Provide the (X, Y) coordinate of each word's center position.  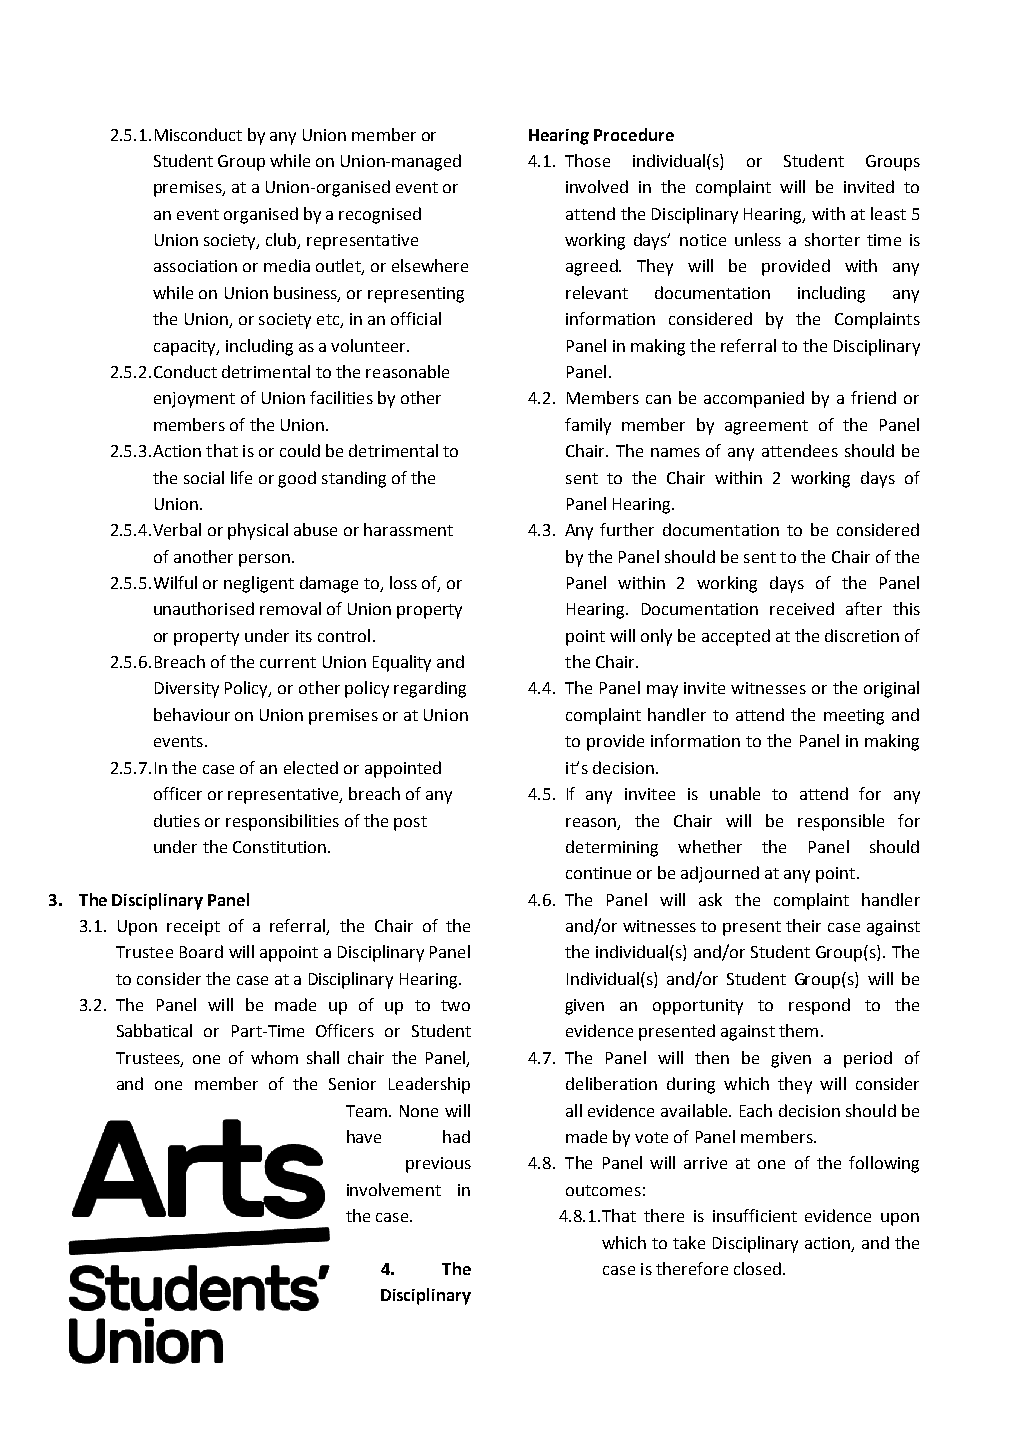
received (802, 608)
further (627, 529)
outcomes (603, 1190)
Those (587, 160)
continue (598, 873)
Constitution (279, 847)
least (888, 213)
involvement (394, 1189)
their (803, 925)
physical (258, 531)
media (287, 265)
